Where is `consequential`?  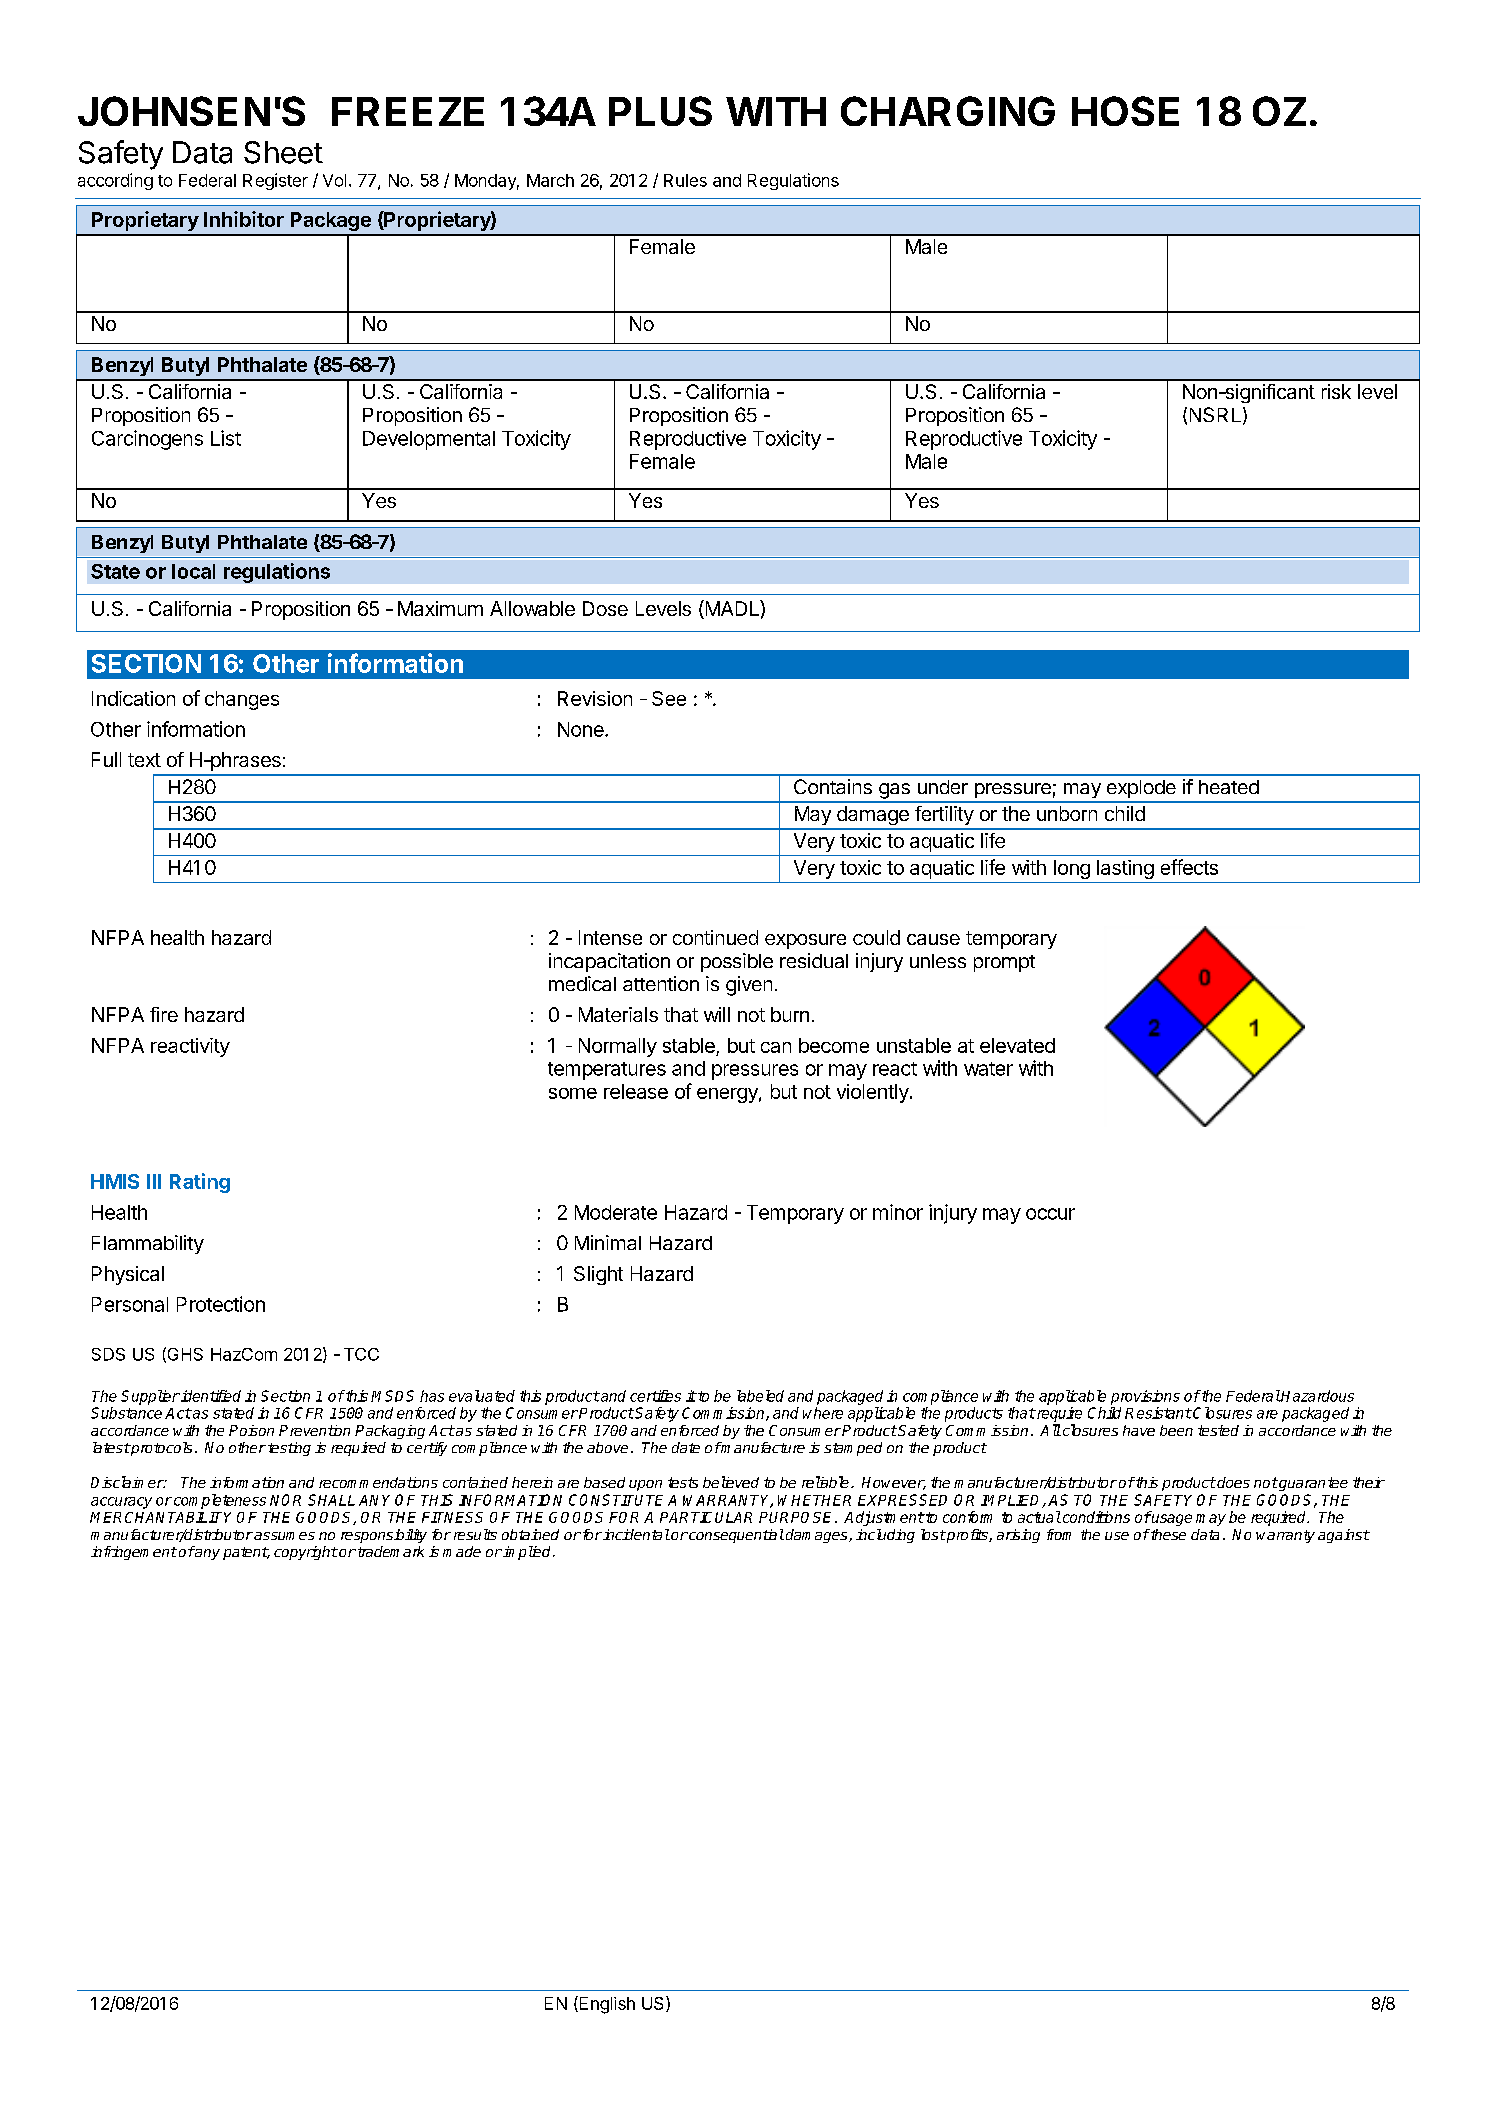 consequential is located at coordinates (735, 1536).
